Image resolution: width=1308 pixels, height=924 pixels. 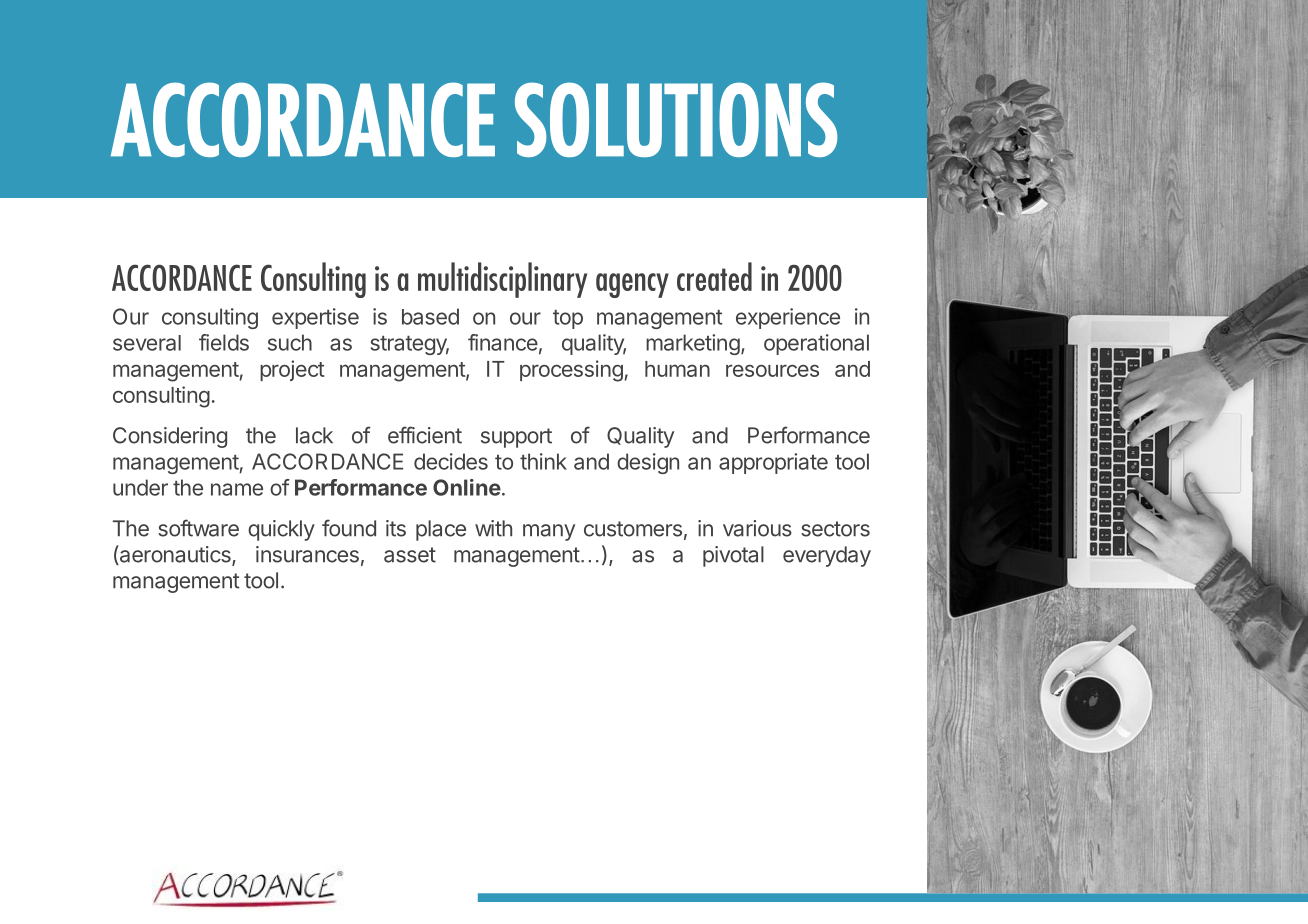 What do you see at coordinates (676, 119) in the screenshot?
I see `SOLUTIONS` at bounding box center [676, 119].
